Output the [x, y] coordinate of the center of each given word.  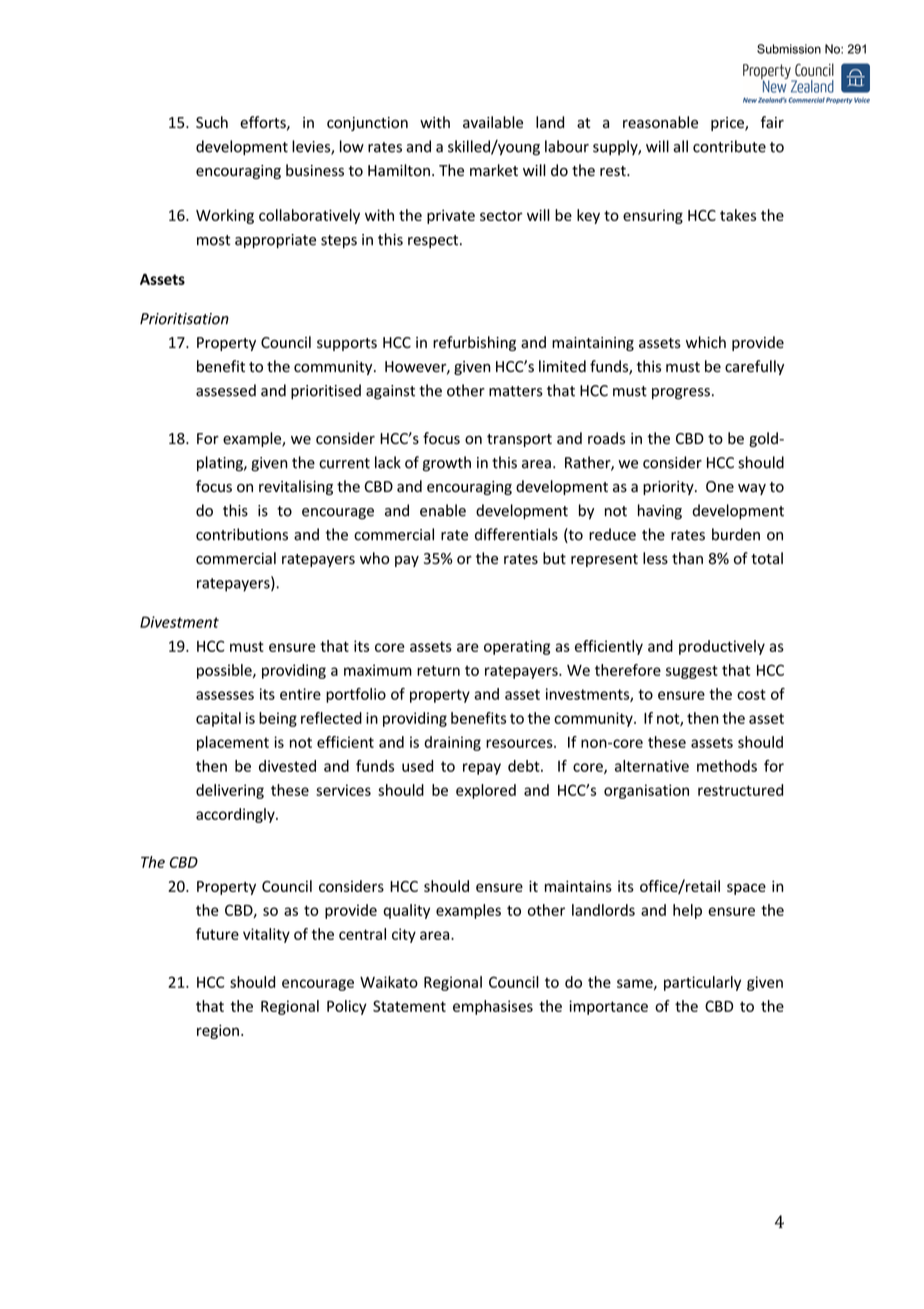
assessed [226, 390]
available [493, 122]
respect [433, 241]
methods [727, 766]
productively [722, 647]
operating [517, 647]
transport [519, 440]
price [728, 124]
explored [486, 791]
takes [738, 215]
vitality [266, 935]
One [720, 487]
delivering [230, 791]
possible [225, 671]
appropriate [275, 241]
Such [212, 122]
